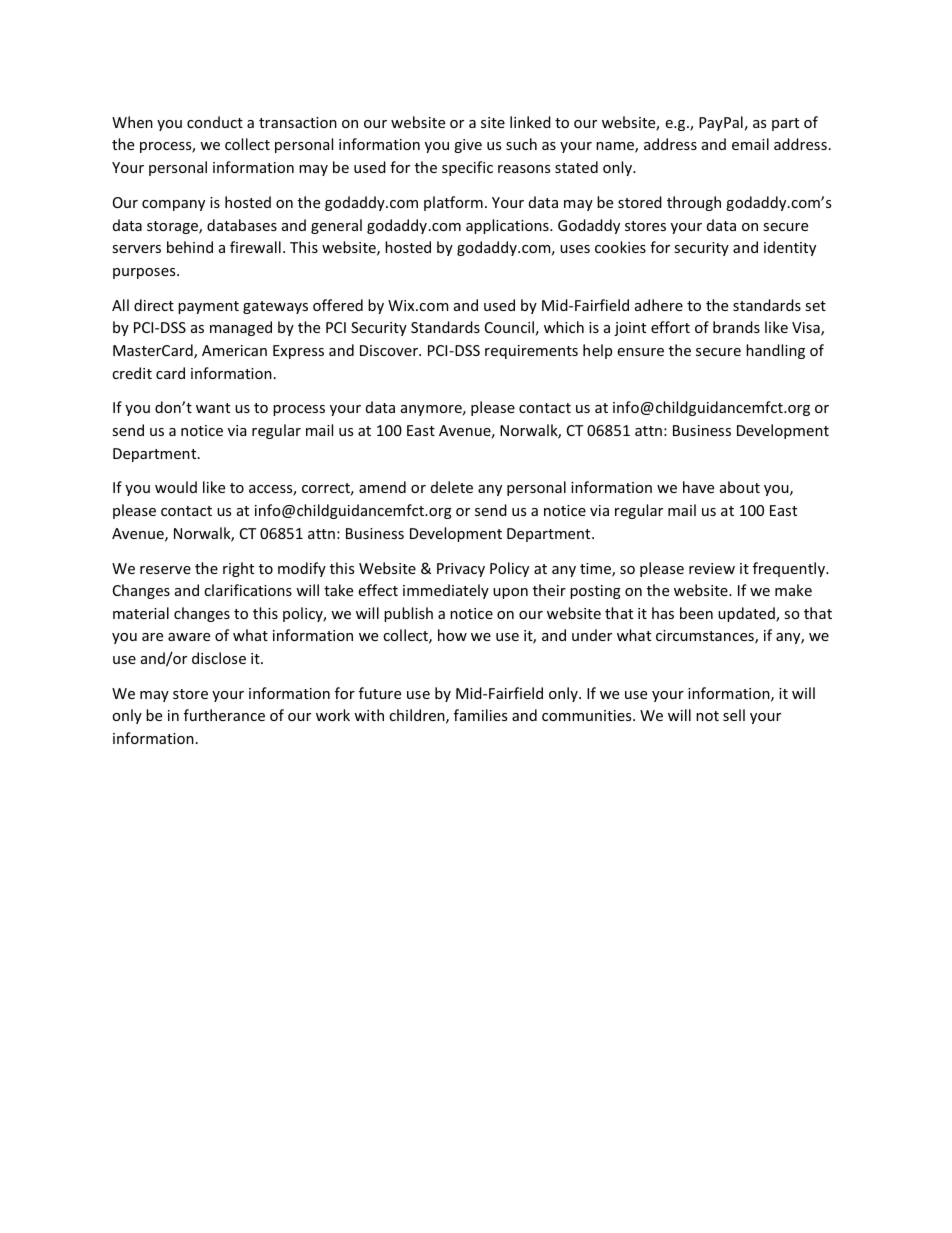 The image size is (952, 1233). Describe the element at coordinates (176, 487) in the screenshot. I see `would` at that location.
